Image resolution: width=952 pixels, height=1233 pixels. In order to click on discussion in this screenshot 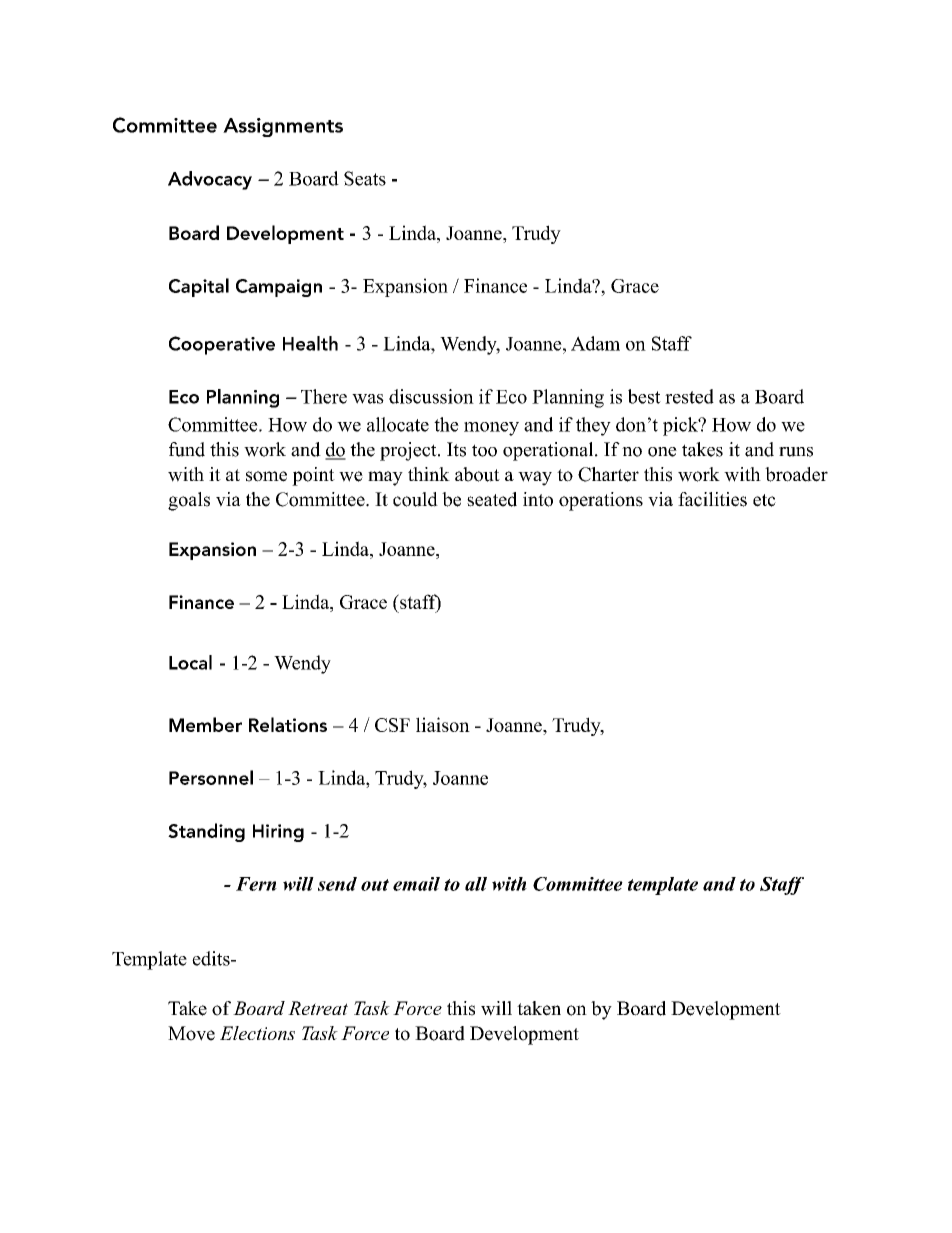, I will do `click(431, 396)`.
